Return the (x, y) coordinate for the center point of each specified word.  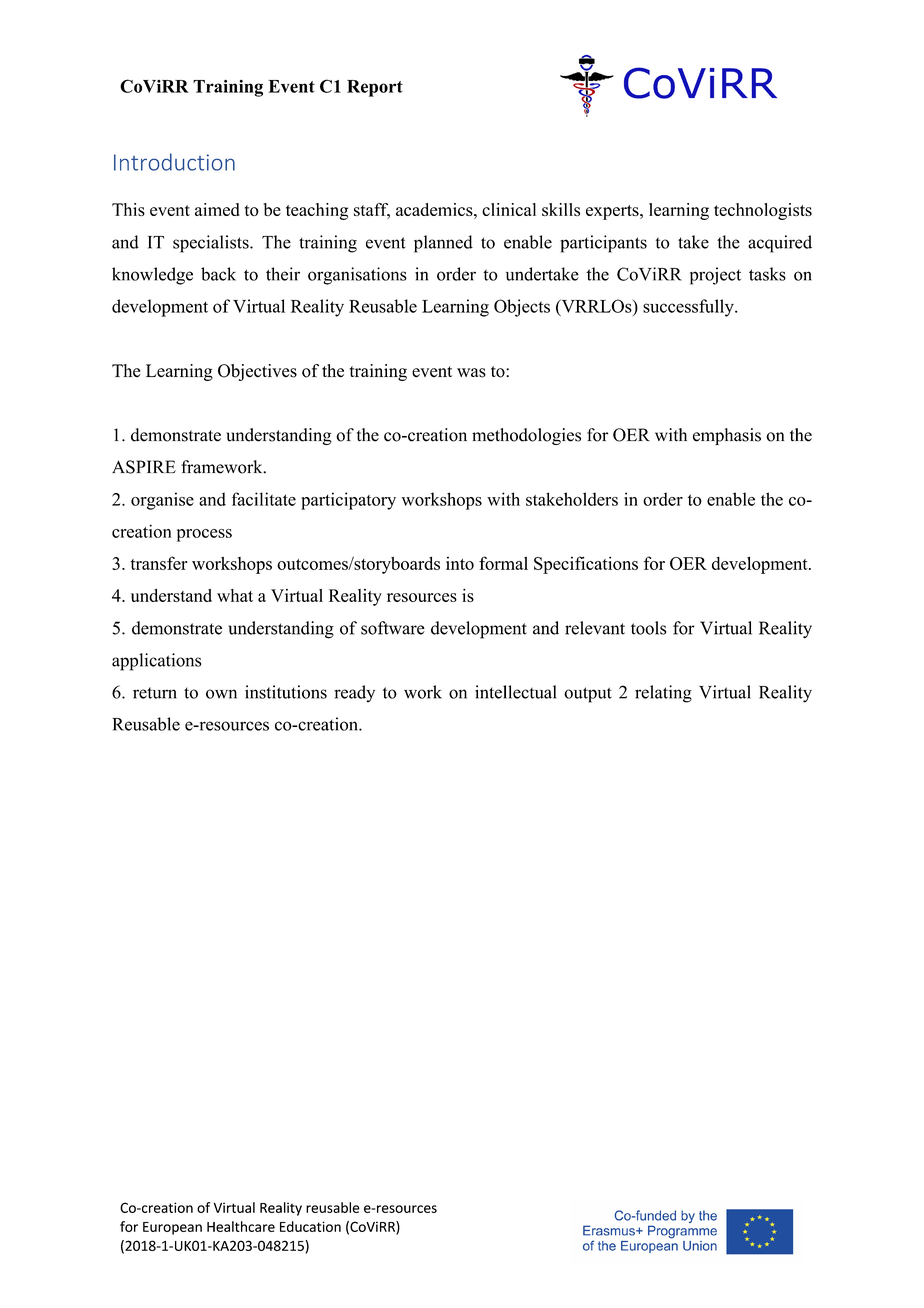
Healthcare (241, 1226)
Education (310, 1226)
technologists (763, 211)
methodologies (526, 436)
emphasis (727, 436)
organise (162, 501)
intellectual (515, 692)
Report (375, 88)
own (221, 694)
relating (663, 694)
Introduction (174, 162)
